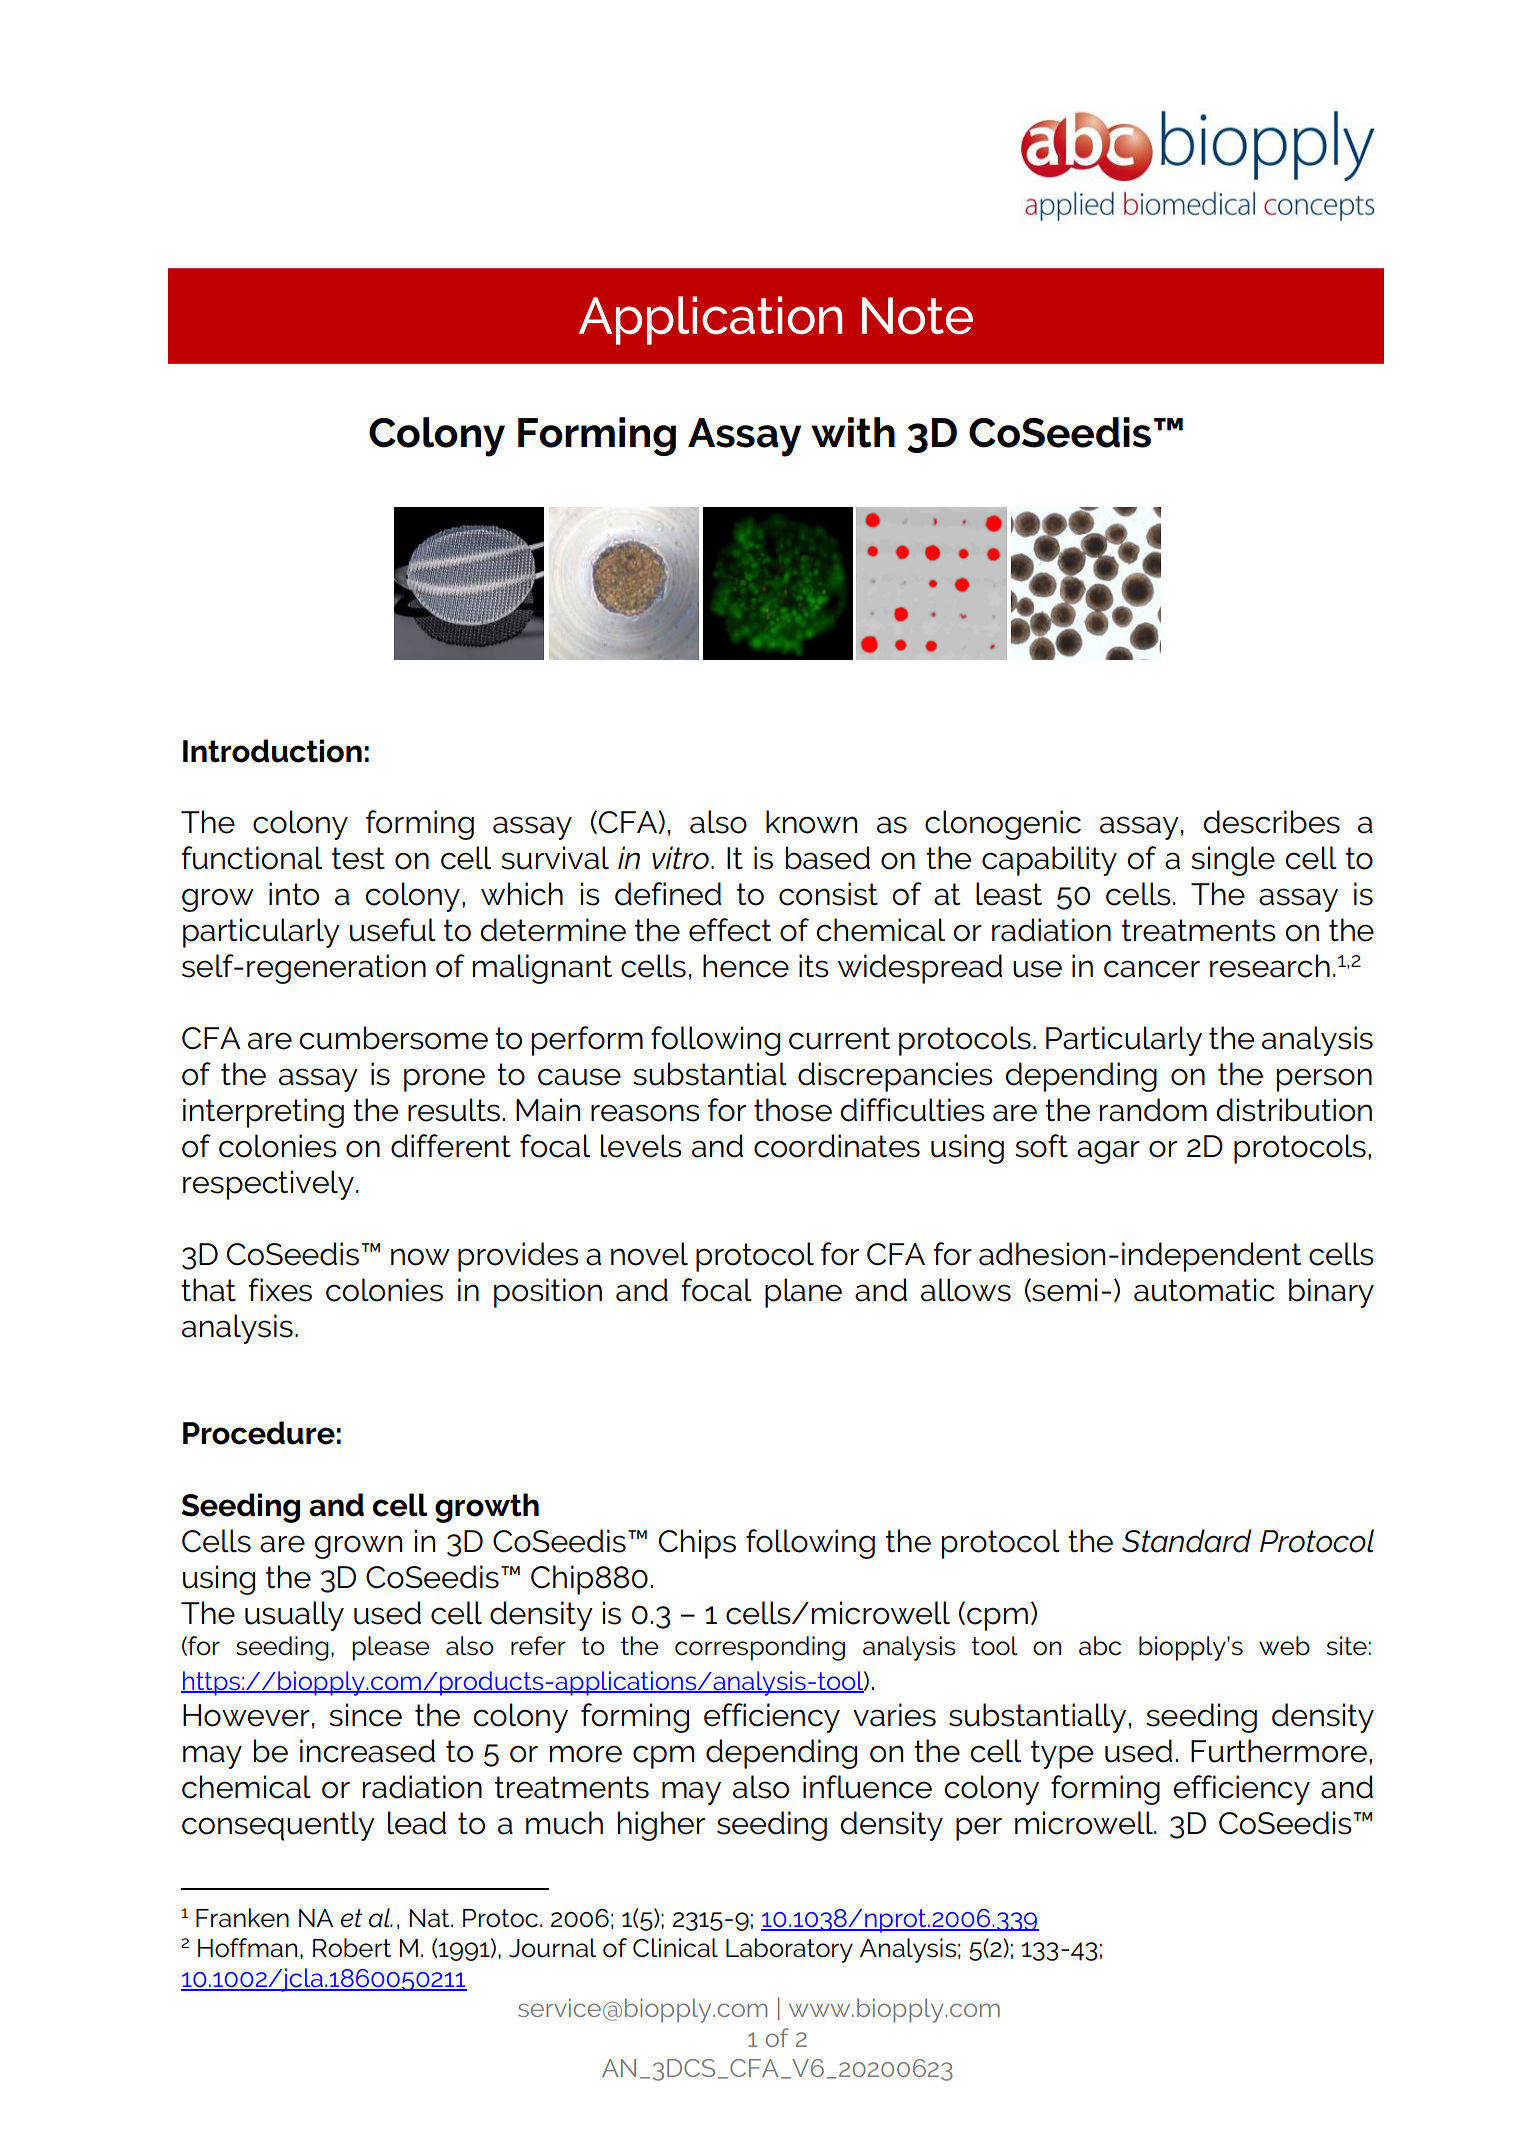 The image size is (1519, 2148). I want to click on plane, so click(803, 1293).
